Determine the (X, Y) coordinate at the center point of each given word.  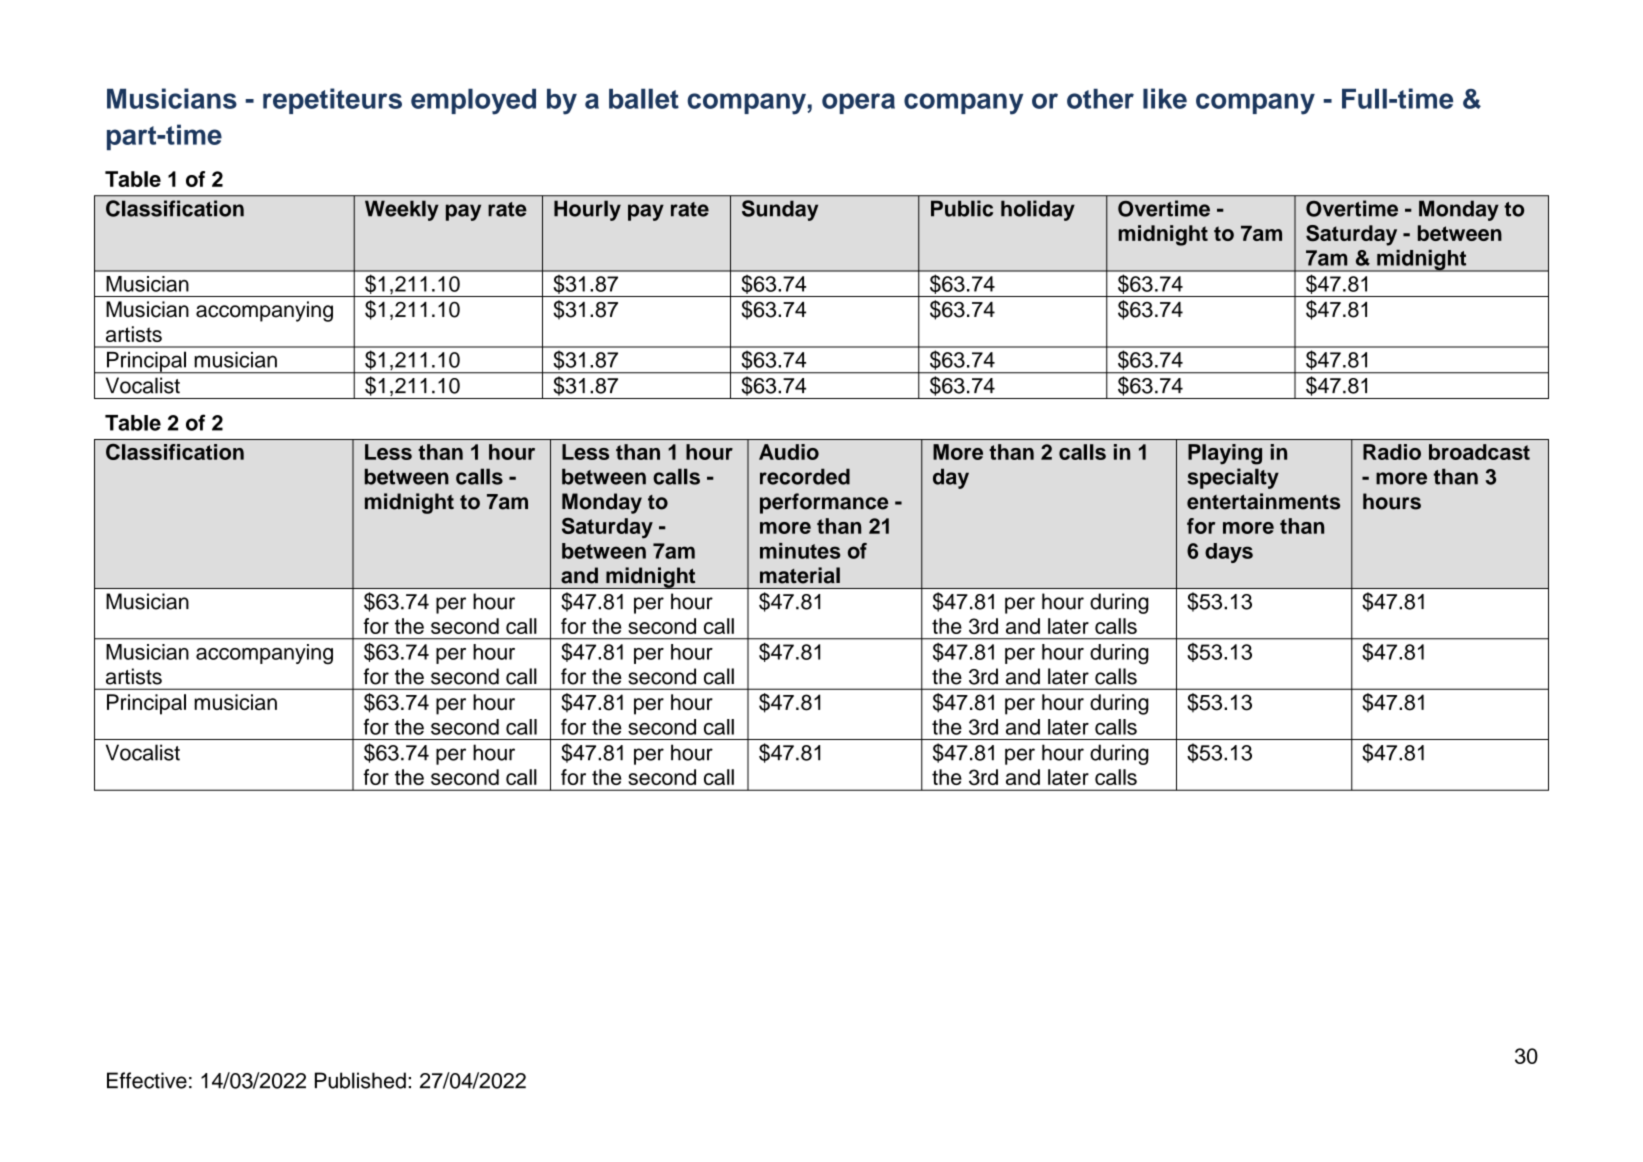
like (1165, 98)
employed (473, 101)
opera (858, 103)
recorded (805, 476)
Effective (147, 1080)
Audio (789, 452)
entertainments (1263, 501)
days (1229, 553)
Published (360, 1080)
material (800, 575)
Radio (1392, 452)
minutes (800, 551)
